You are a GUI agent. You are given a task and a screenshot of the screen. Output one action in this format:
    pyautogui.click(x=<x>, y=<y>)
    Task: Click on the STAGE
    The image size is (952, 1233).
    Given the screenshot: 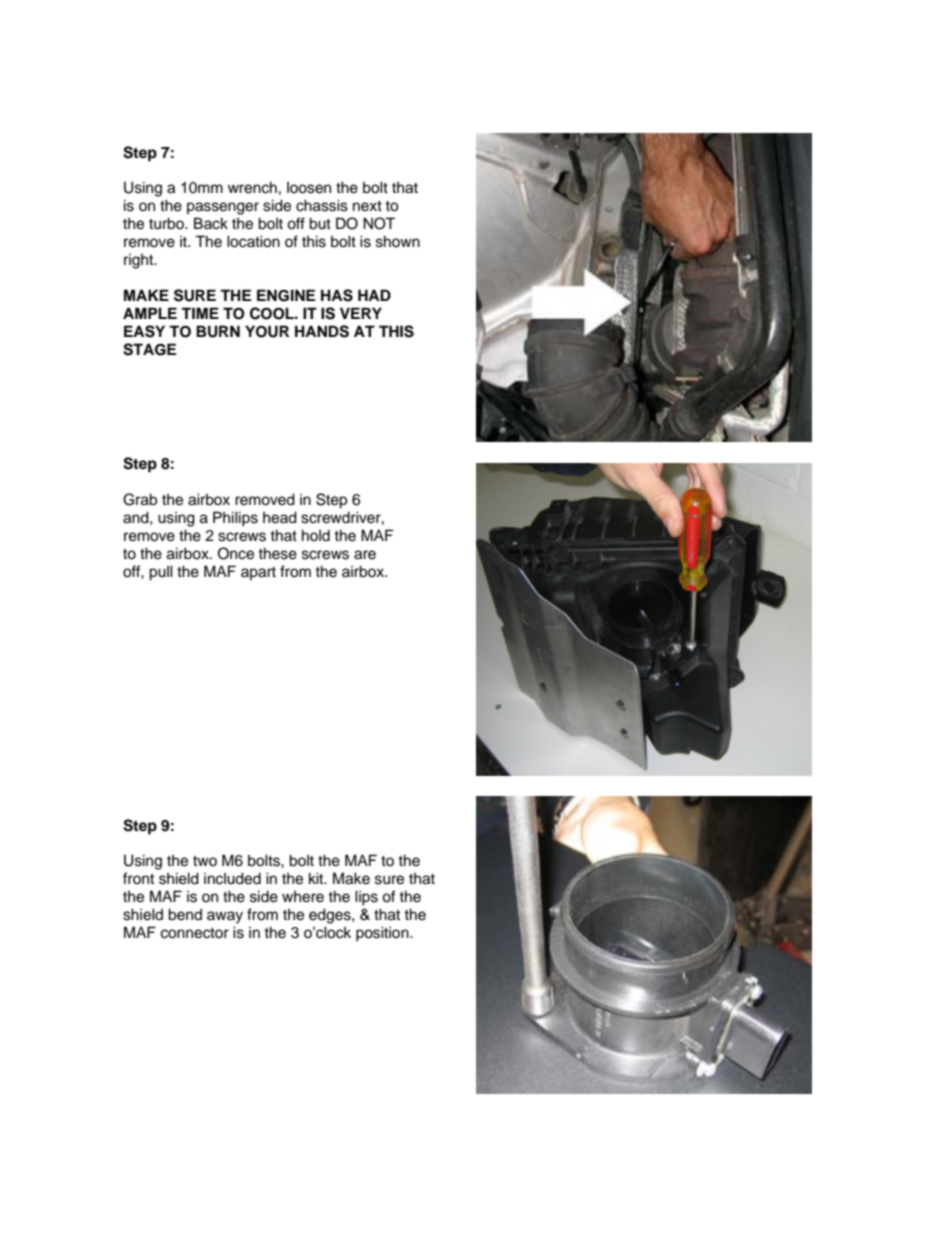 What is the action you would take?
    pyautogui.click(x=149, y=349)
